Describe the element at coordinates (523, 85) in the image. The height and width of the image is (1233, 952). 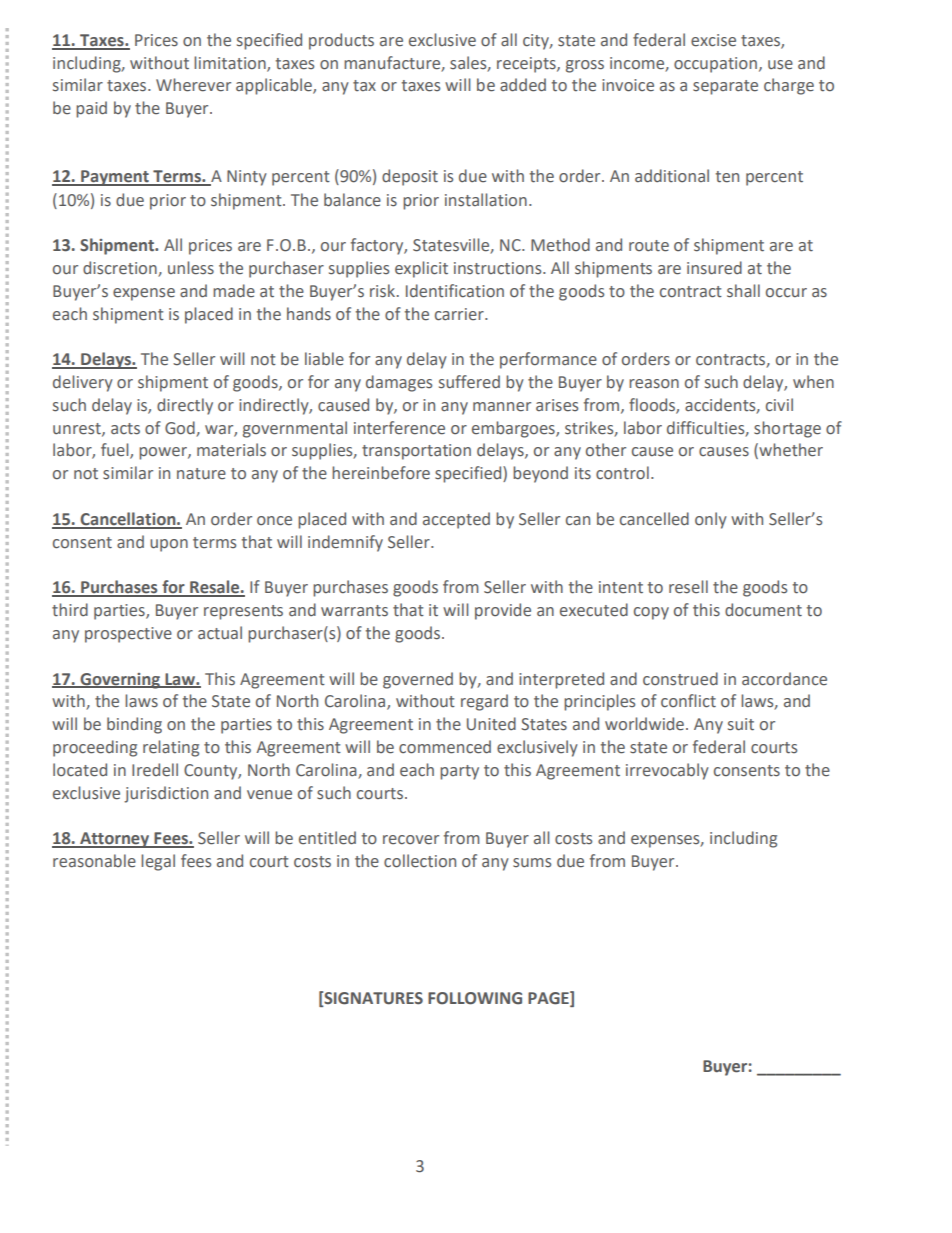
I see `added` at that location.
